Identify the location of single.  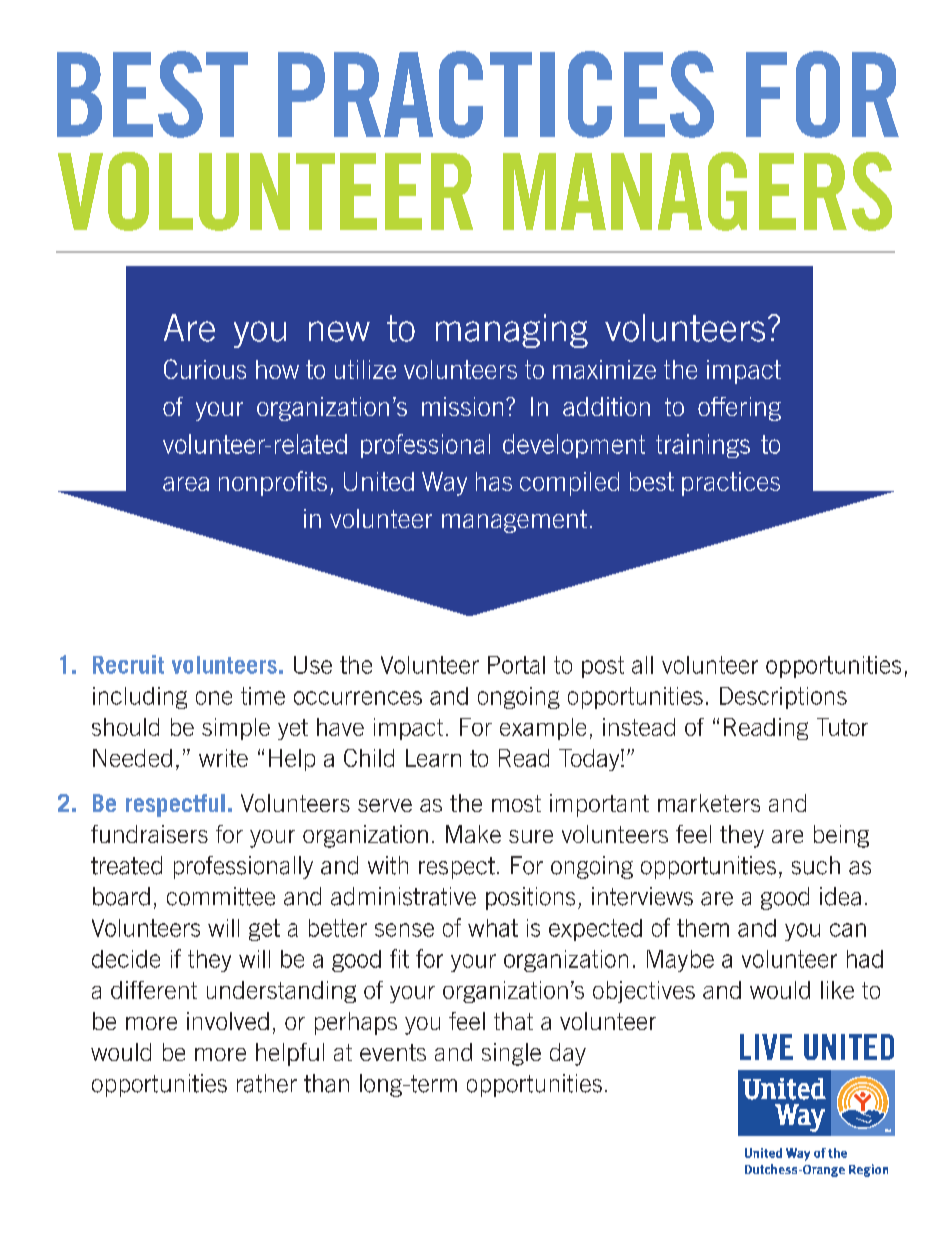
(511, 1054).
